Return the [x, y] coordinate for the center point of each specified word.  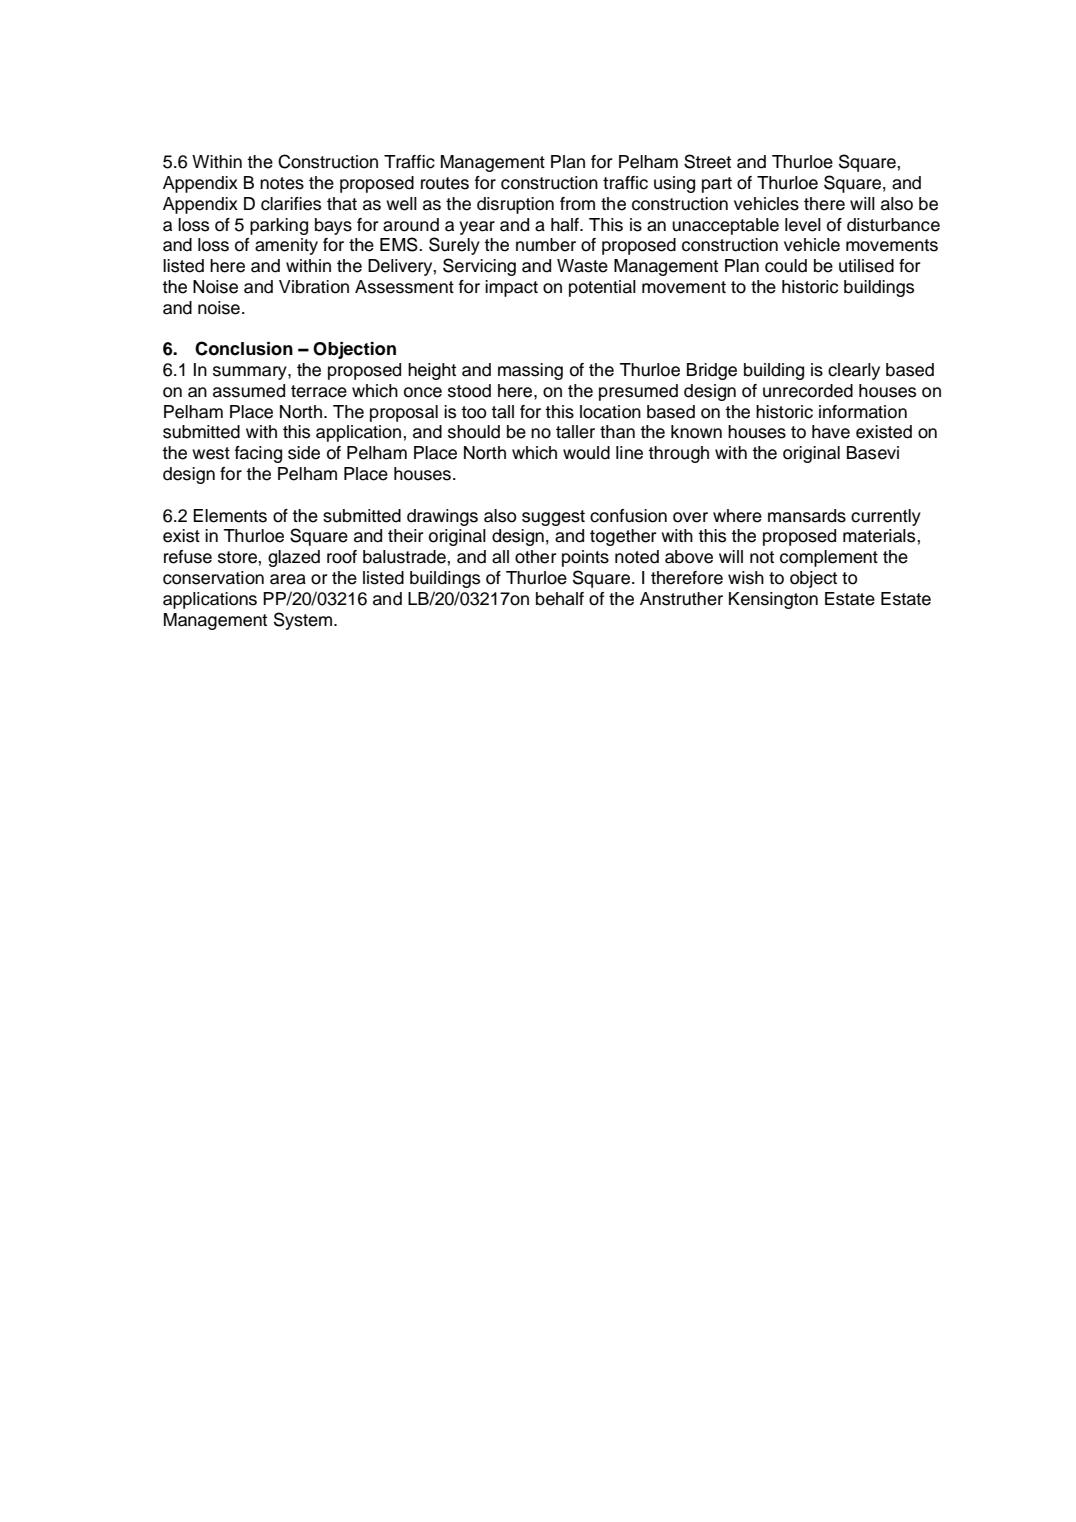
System [304, 621]
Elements [230, 516]
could [786, 266]
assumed [249, 391]
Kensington [773, 600]
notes [282, 183]
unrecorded [808, 391]
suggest [553, 518]
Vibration [314, 287]
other [536, 557]
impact [511, 288]
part [717, 185]
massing [530, 371]
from [577, 204]
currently [886, 517]
